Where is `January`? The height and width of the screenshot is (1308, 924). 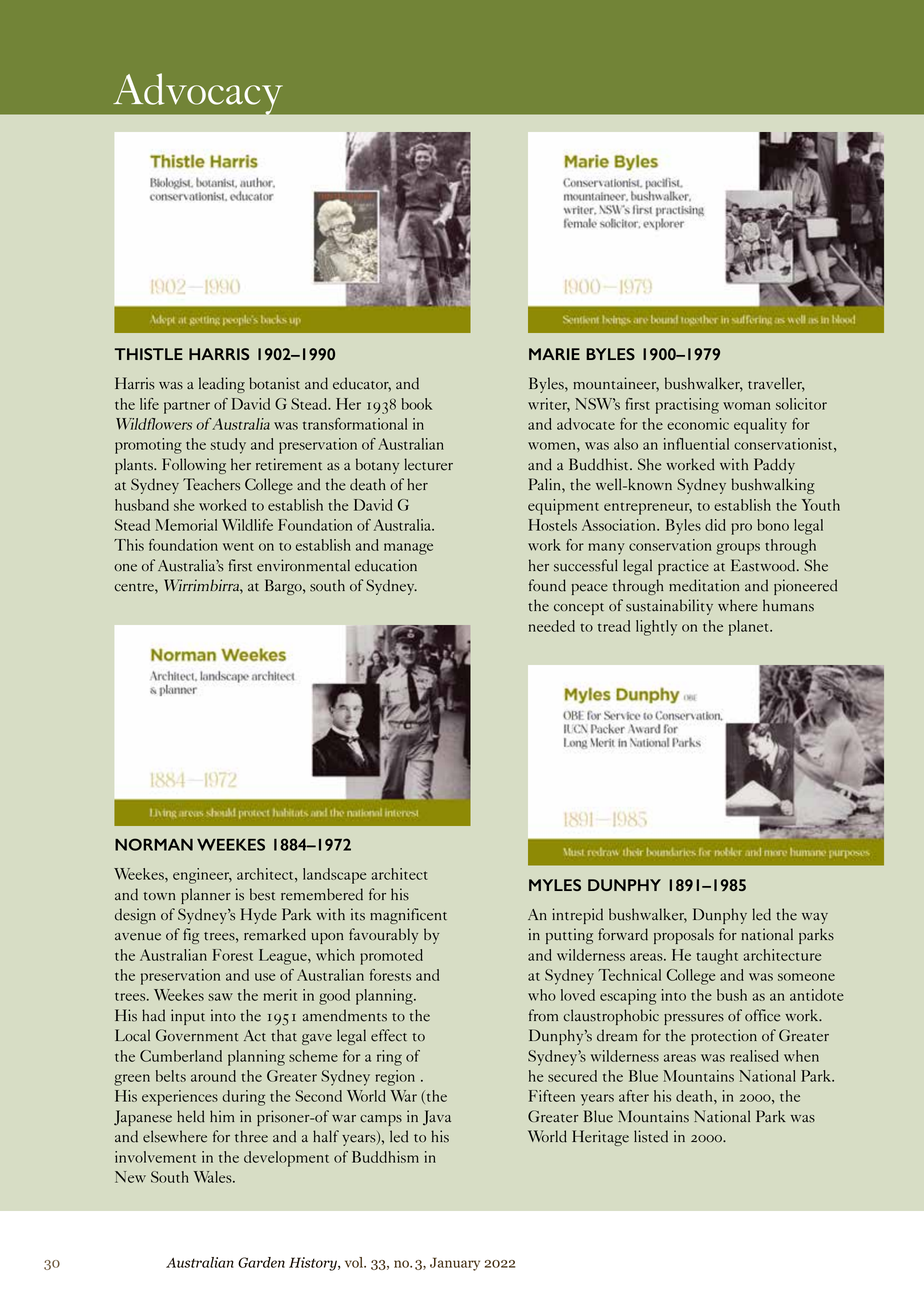
January is located at coordinates (455, 1264).
